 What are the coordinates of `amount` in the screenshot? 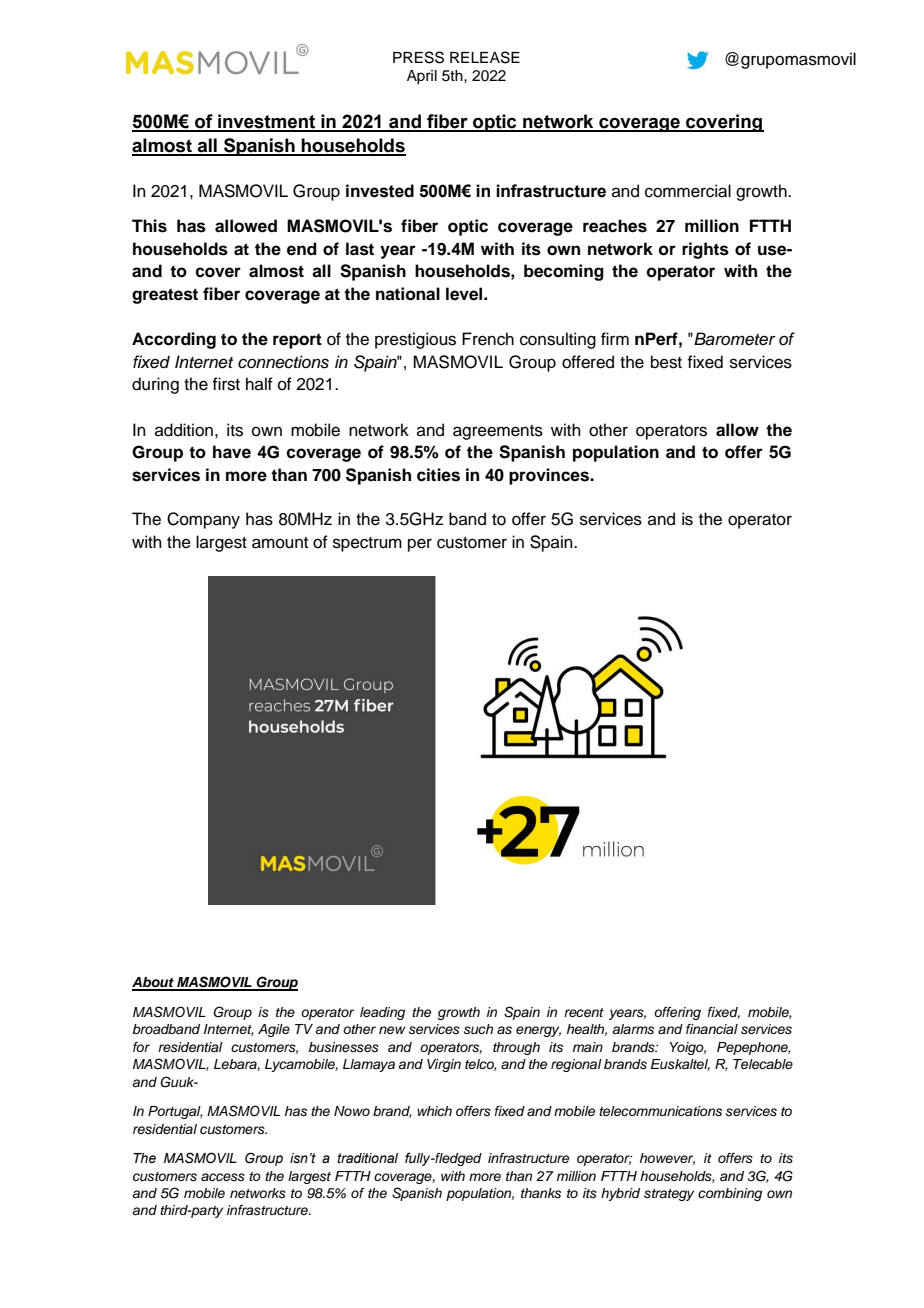 It's located at (280, 543).
